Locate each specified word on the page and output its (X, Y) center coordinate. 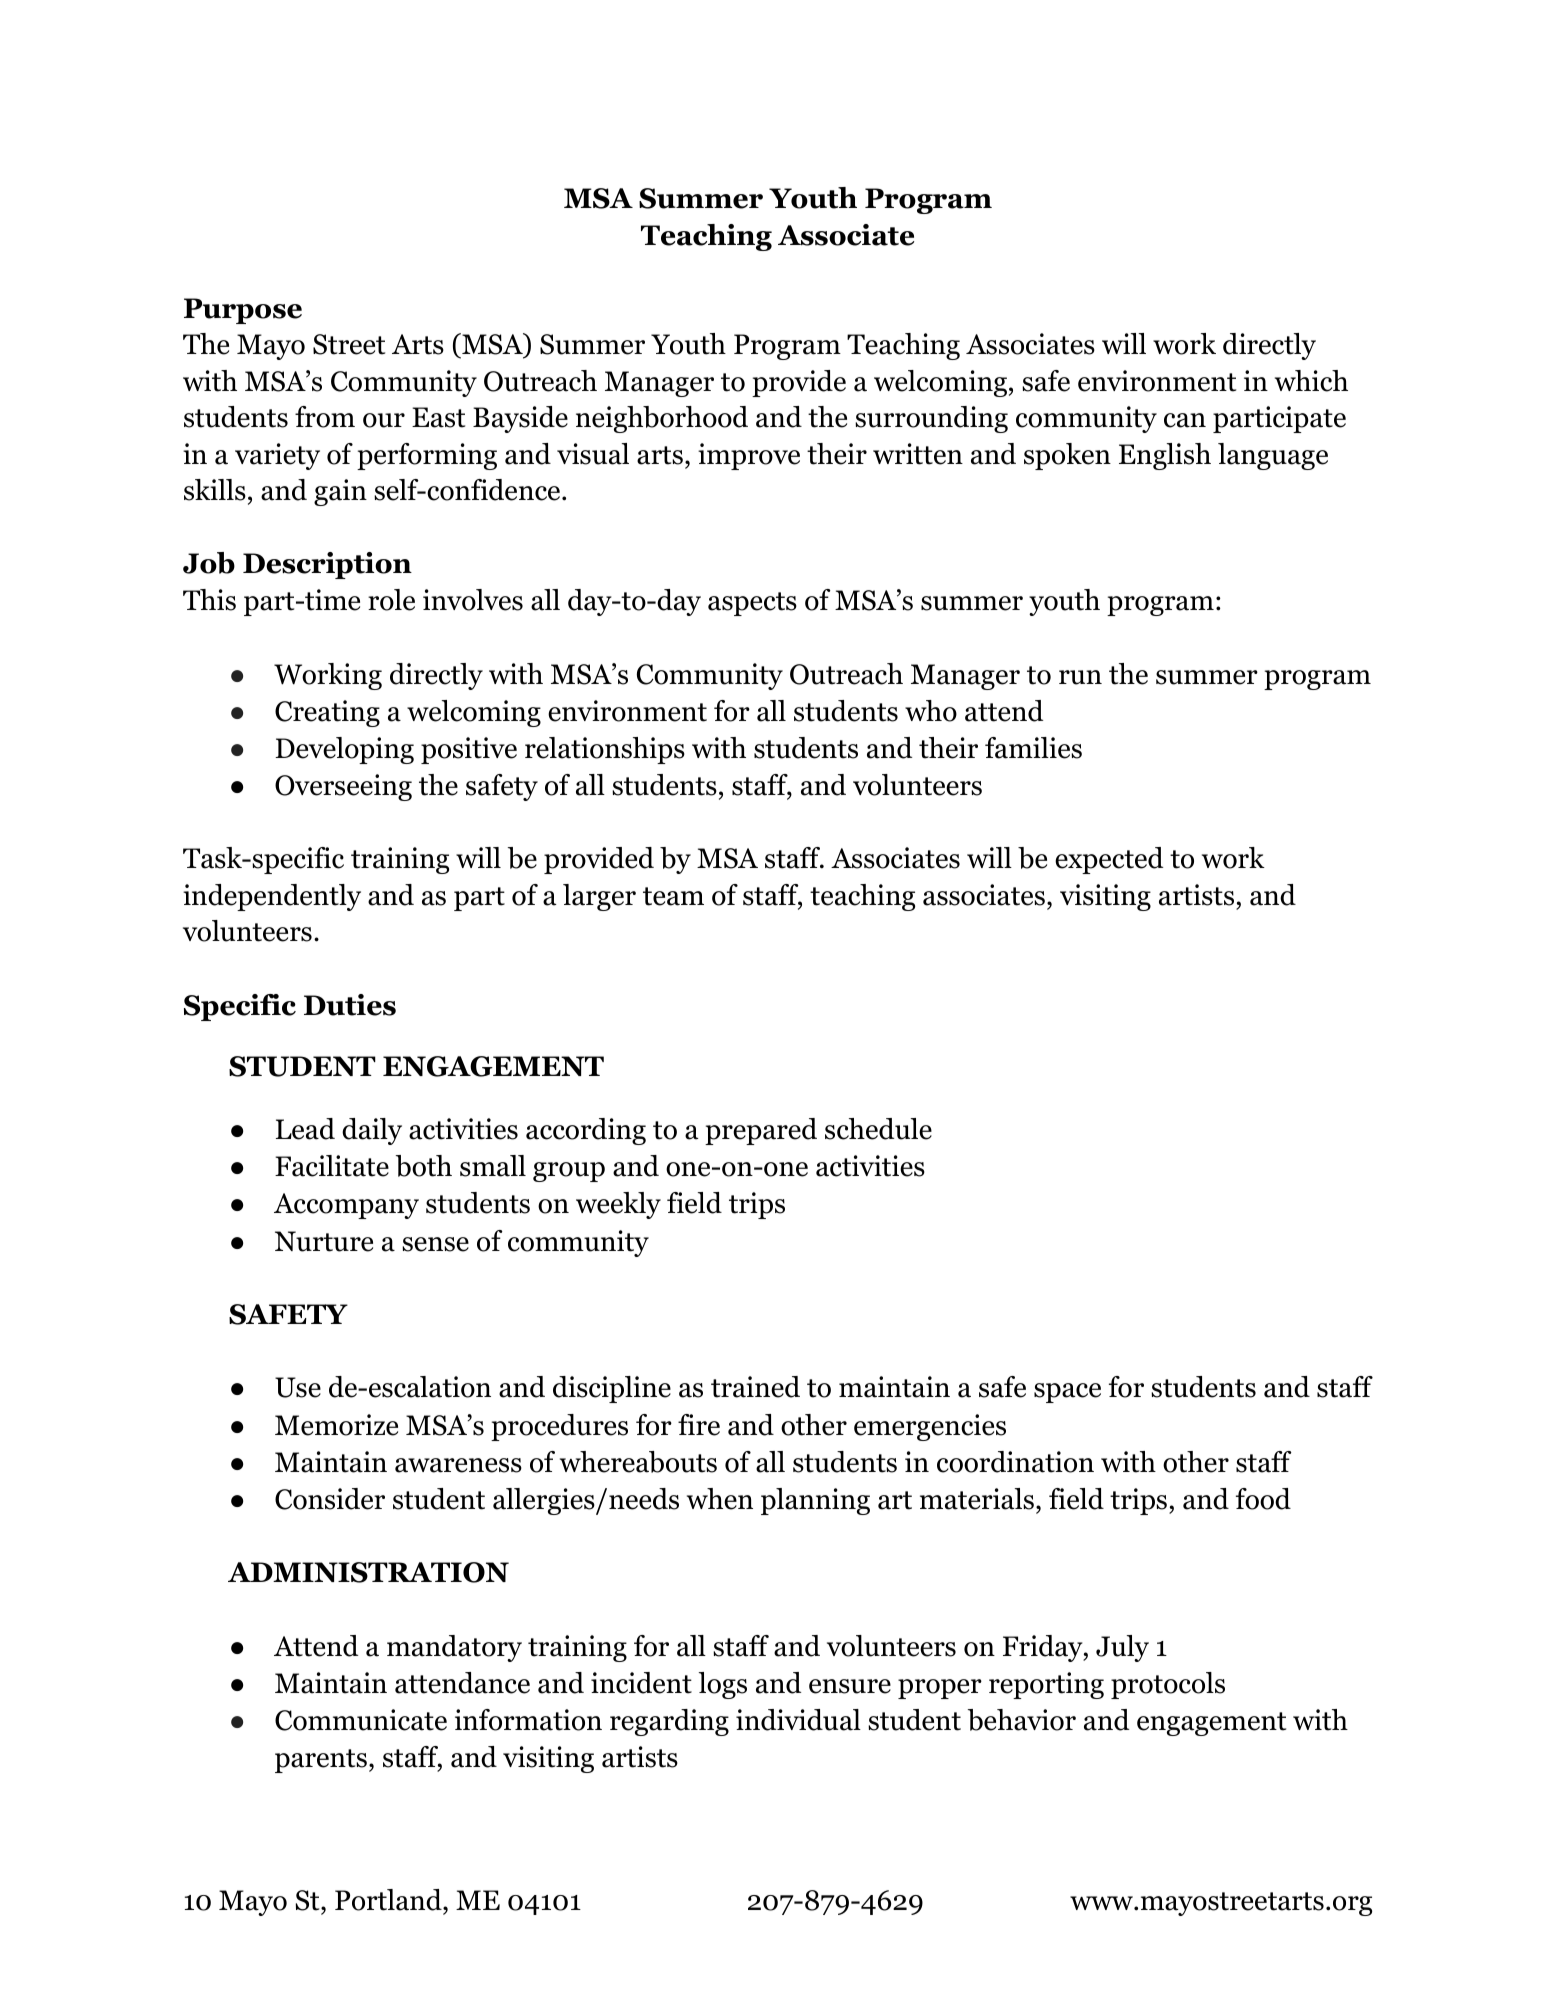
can (1185, 420)
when (720, 1499)
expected (1109, 860)
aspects (752, 604)
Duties (350, 1005)
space (1067, 1393)
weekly (618, 1205)
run (1080, 677)
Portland (389, 1900)
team (673, 896)
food (1263, 1499)
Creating (327, 713)
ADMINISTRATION (368, 1572)
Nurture (324, 1241)
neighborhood (662, 419)
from (325, 417)
